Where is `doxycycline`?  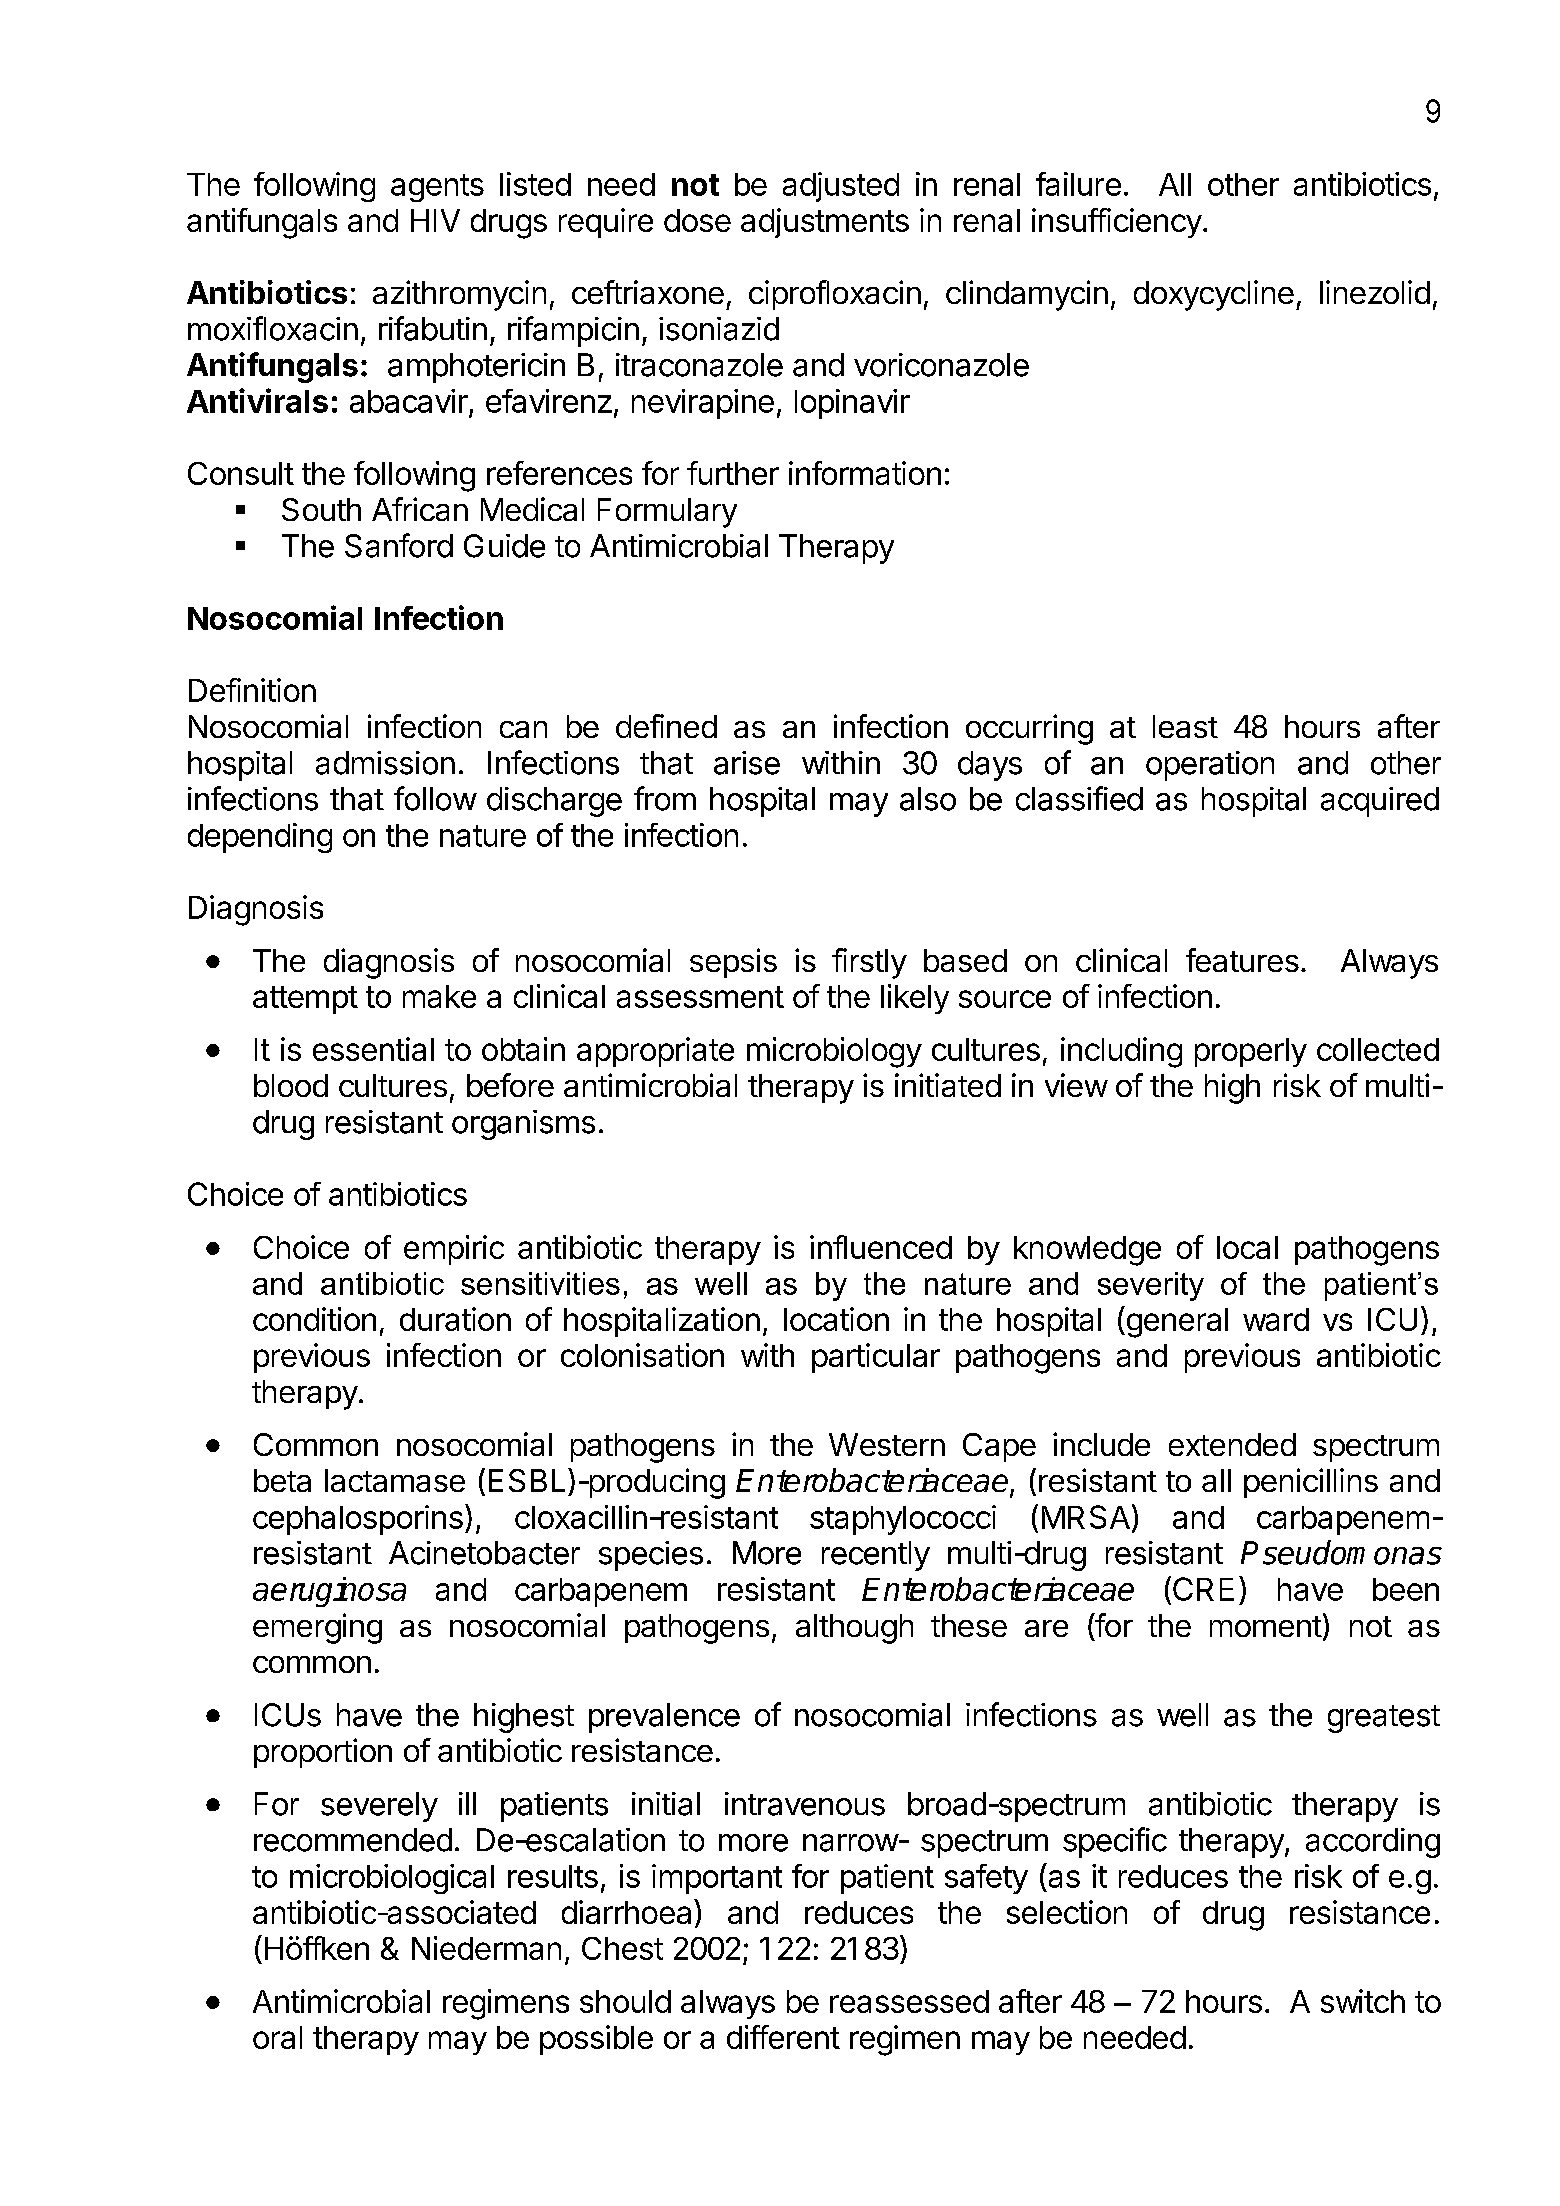 doxycycline is located at coordinates (1214, 295).
